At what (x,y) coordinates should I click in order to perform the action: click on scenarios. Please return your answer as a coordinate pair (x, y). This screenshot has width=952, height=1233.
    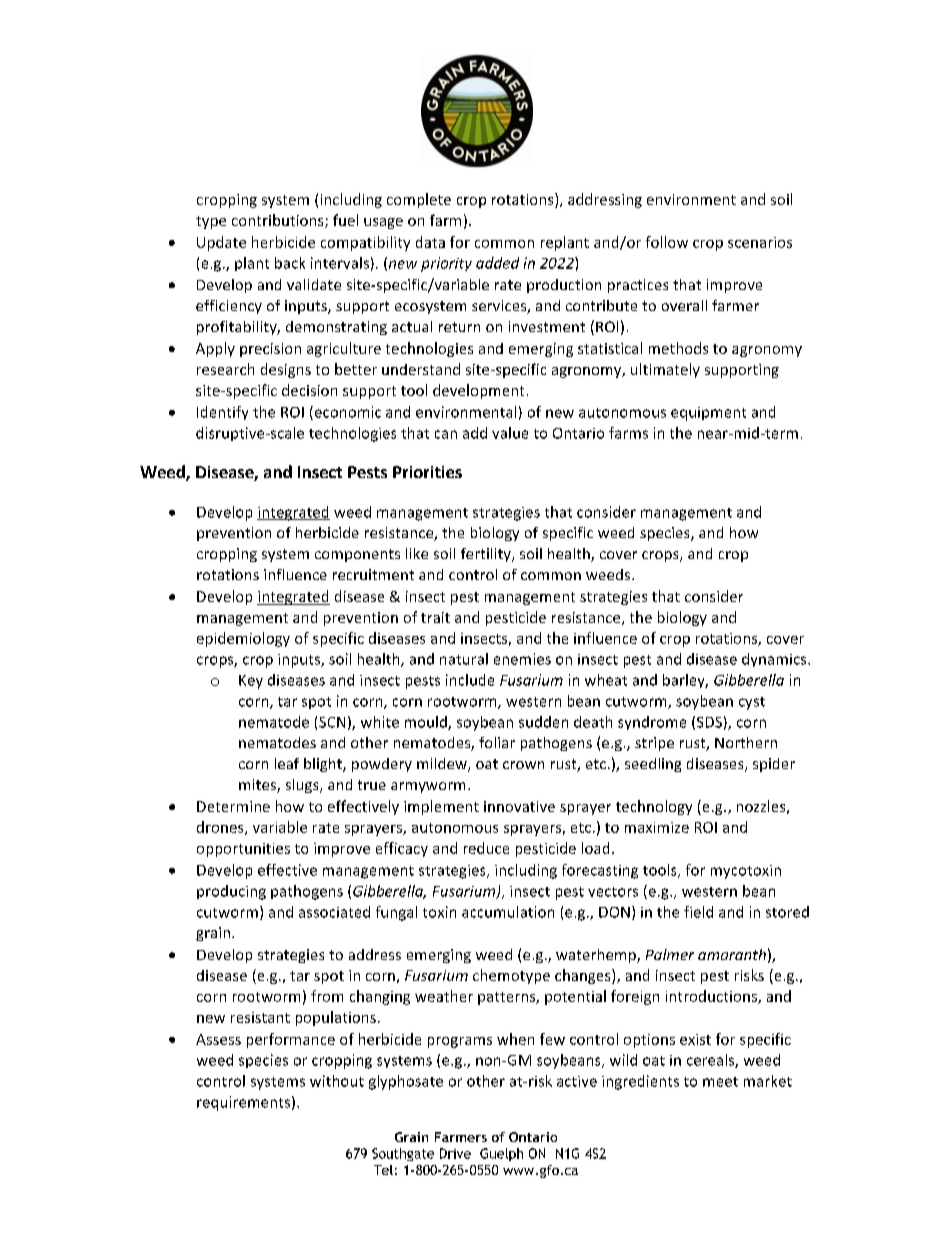
    Looking at the image, I should click on (760, 242).
